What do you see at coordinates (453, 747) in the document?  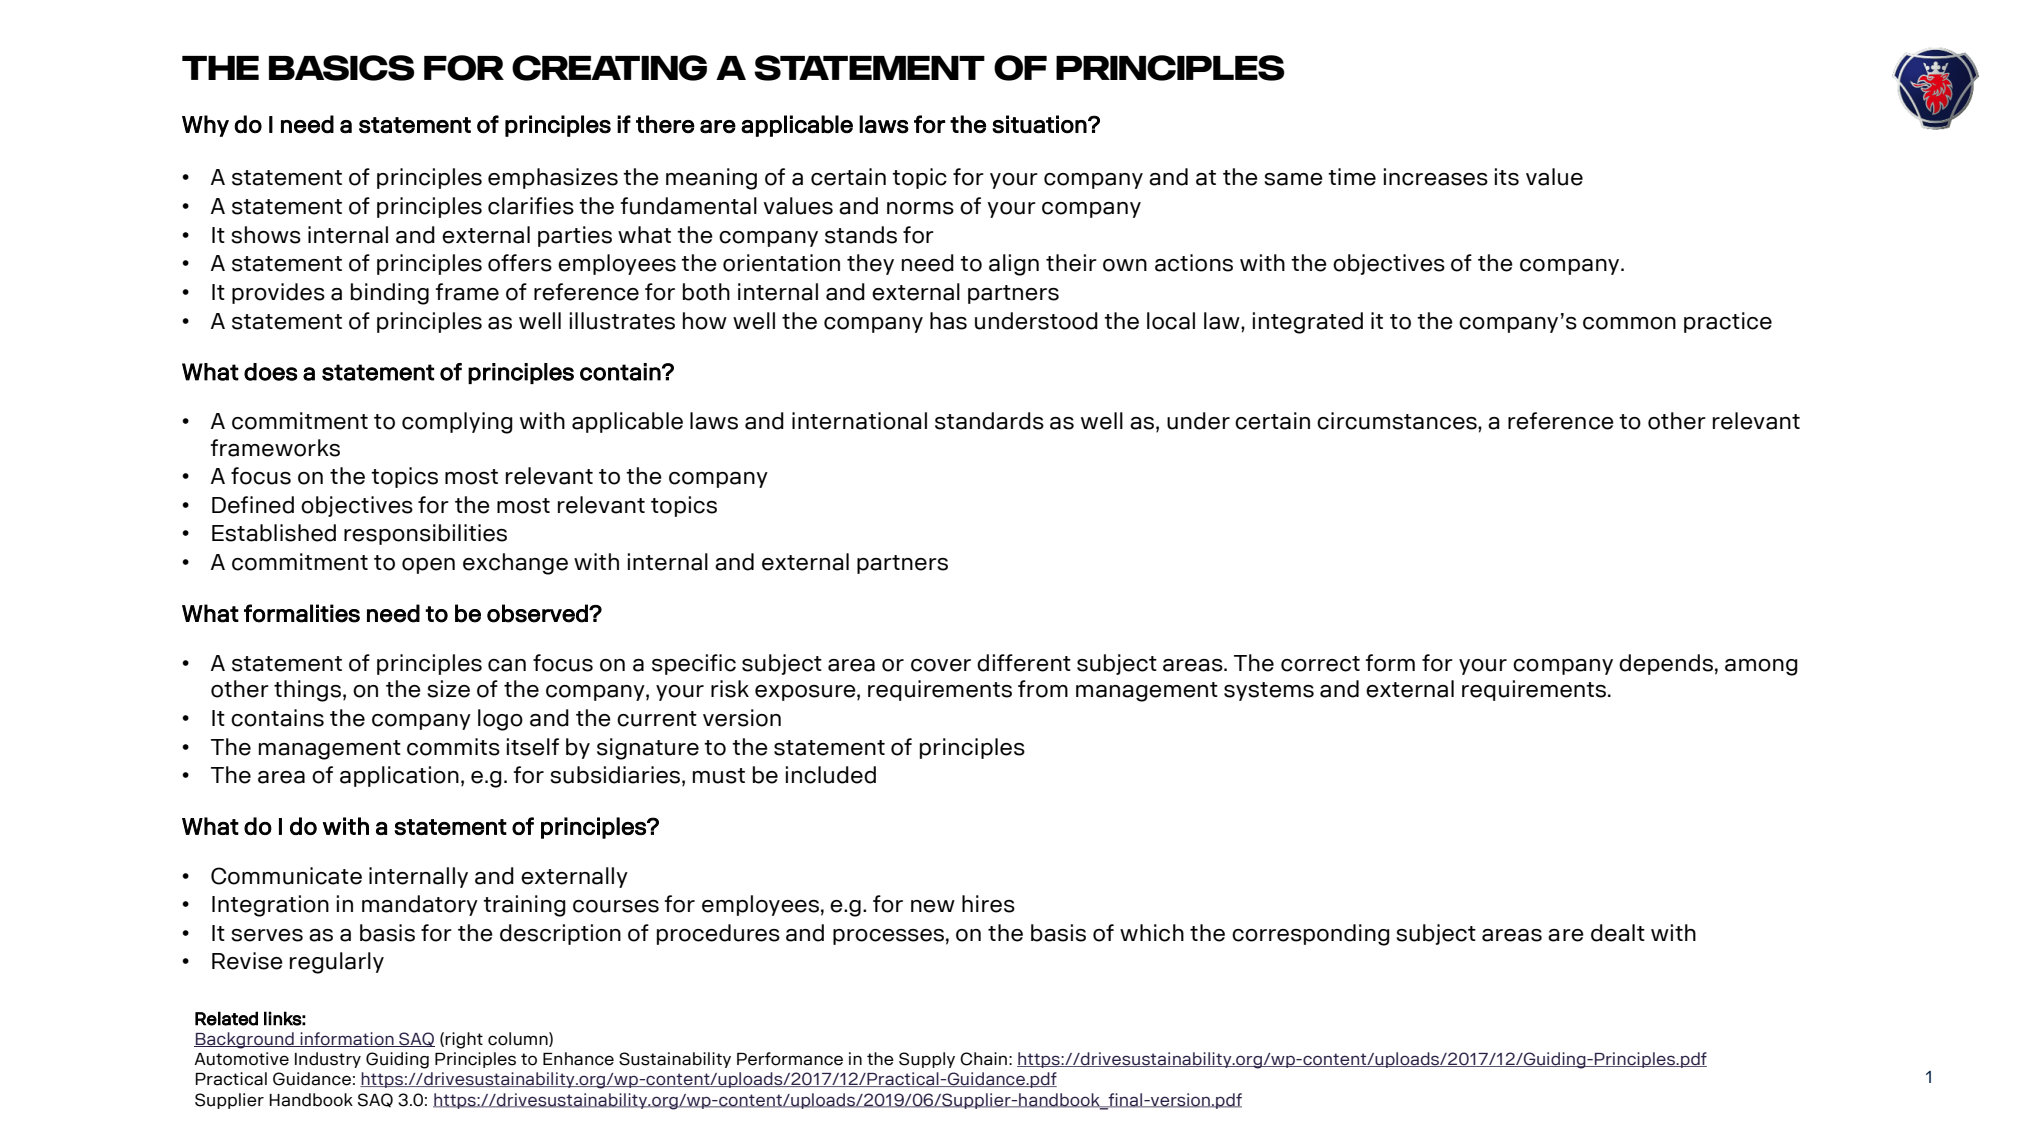 I see `commits` at bounding box center [453, 747].
